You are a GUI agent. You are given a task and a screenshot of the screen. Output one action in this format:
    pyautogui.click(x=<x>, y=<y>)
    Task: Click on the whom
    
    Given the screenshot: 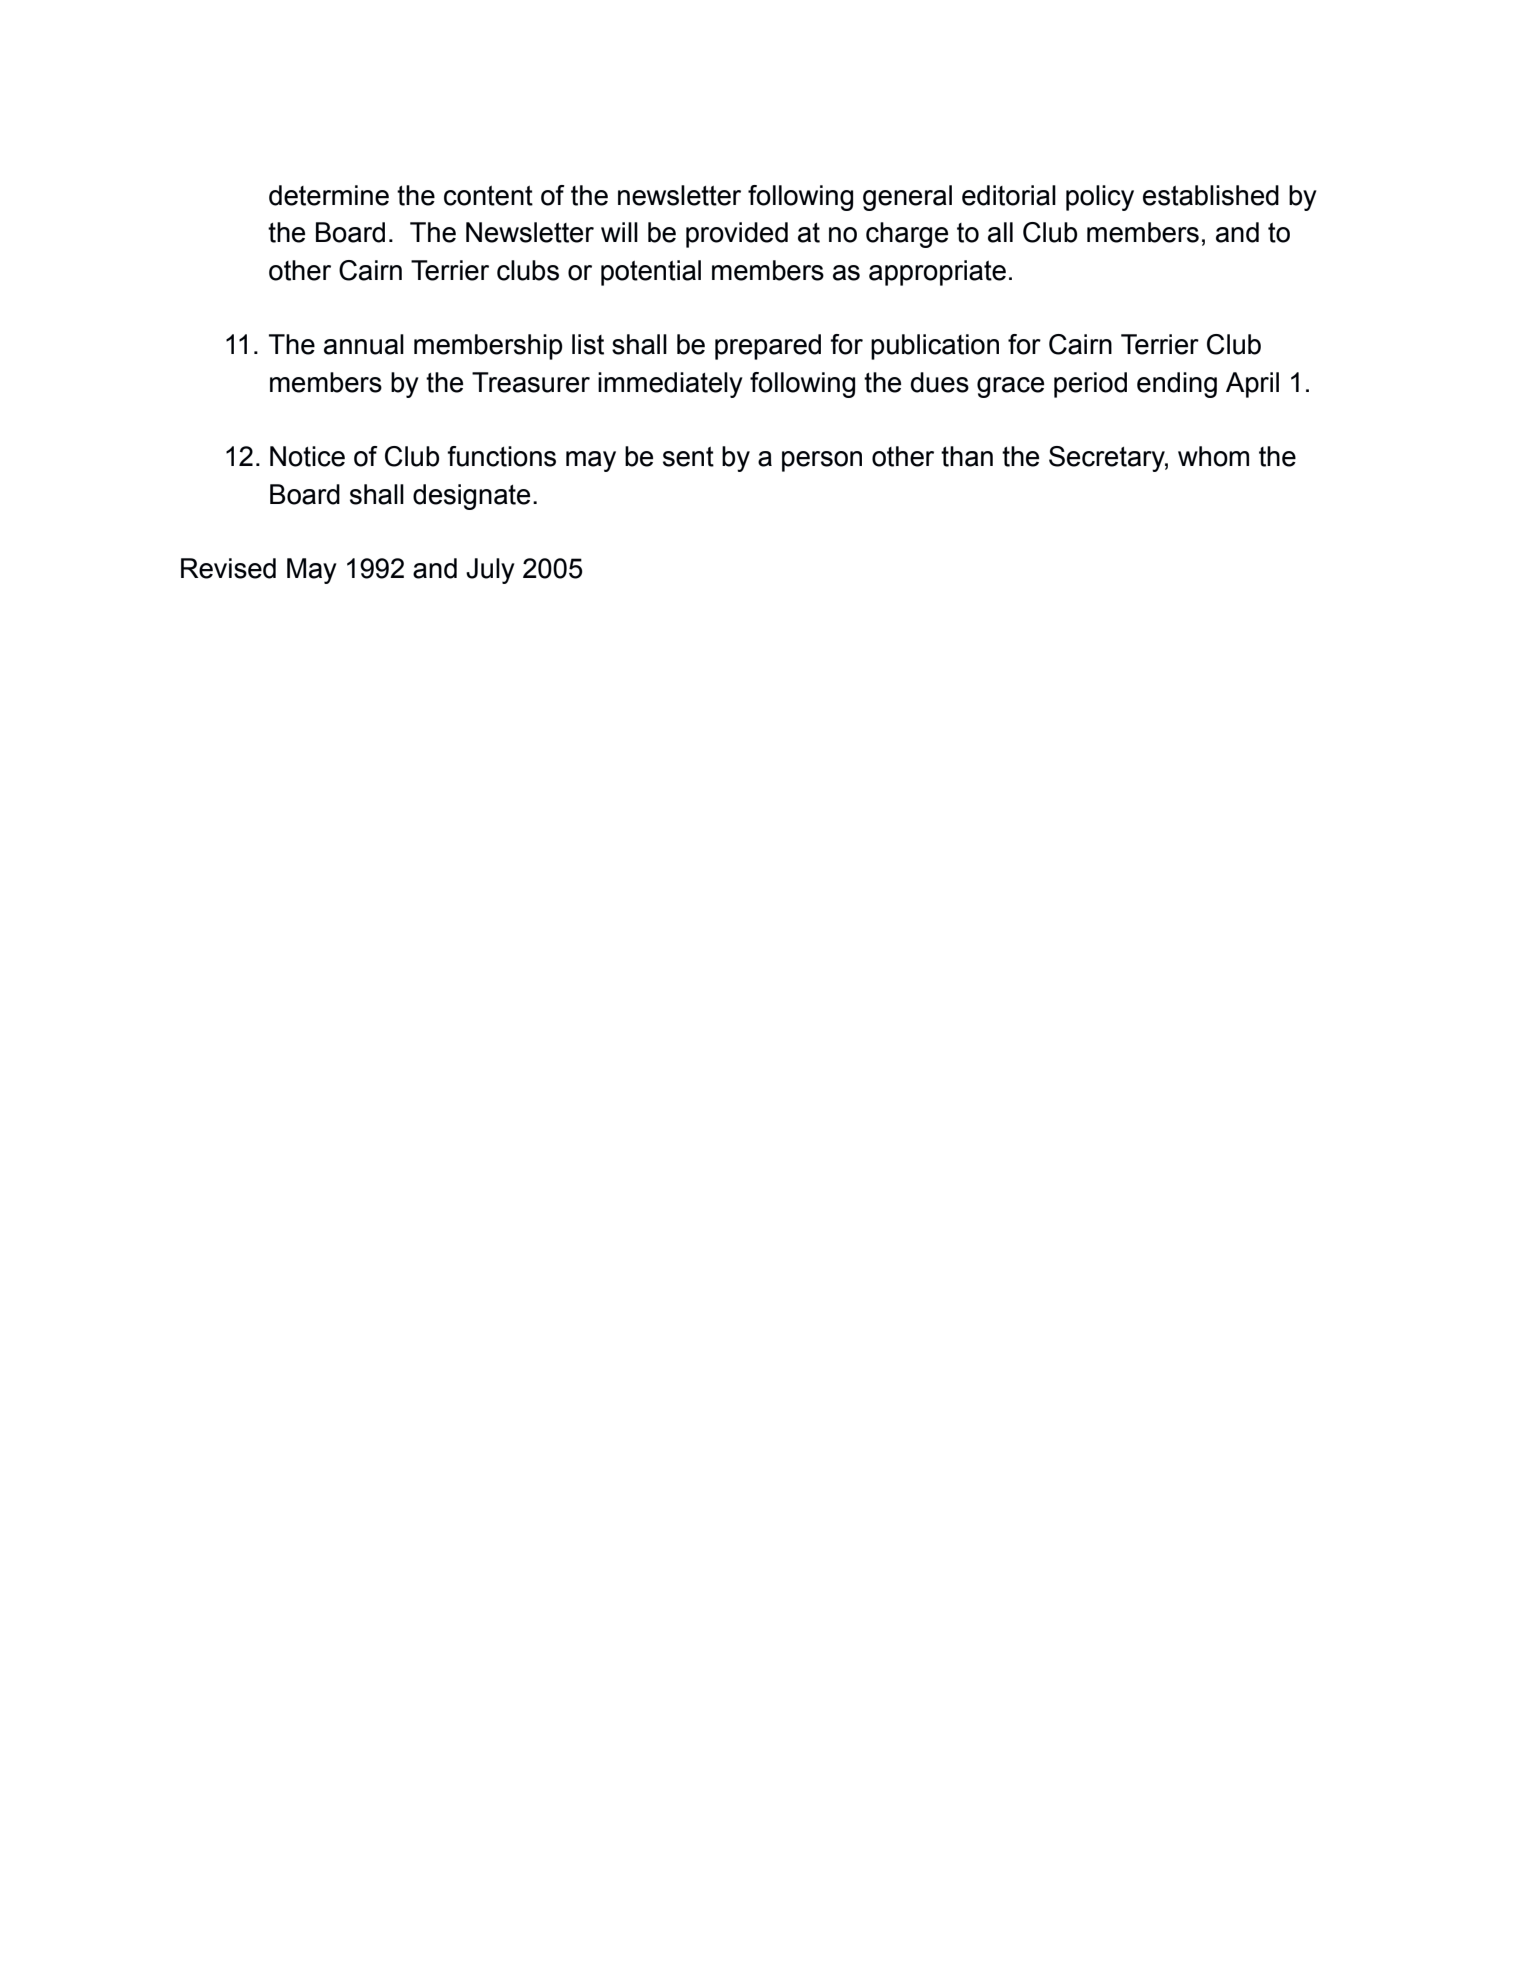 What is the action you would take?
    pyautogui.click(x=1213, y=456)
